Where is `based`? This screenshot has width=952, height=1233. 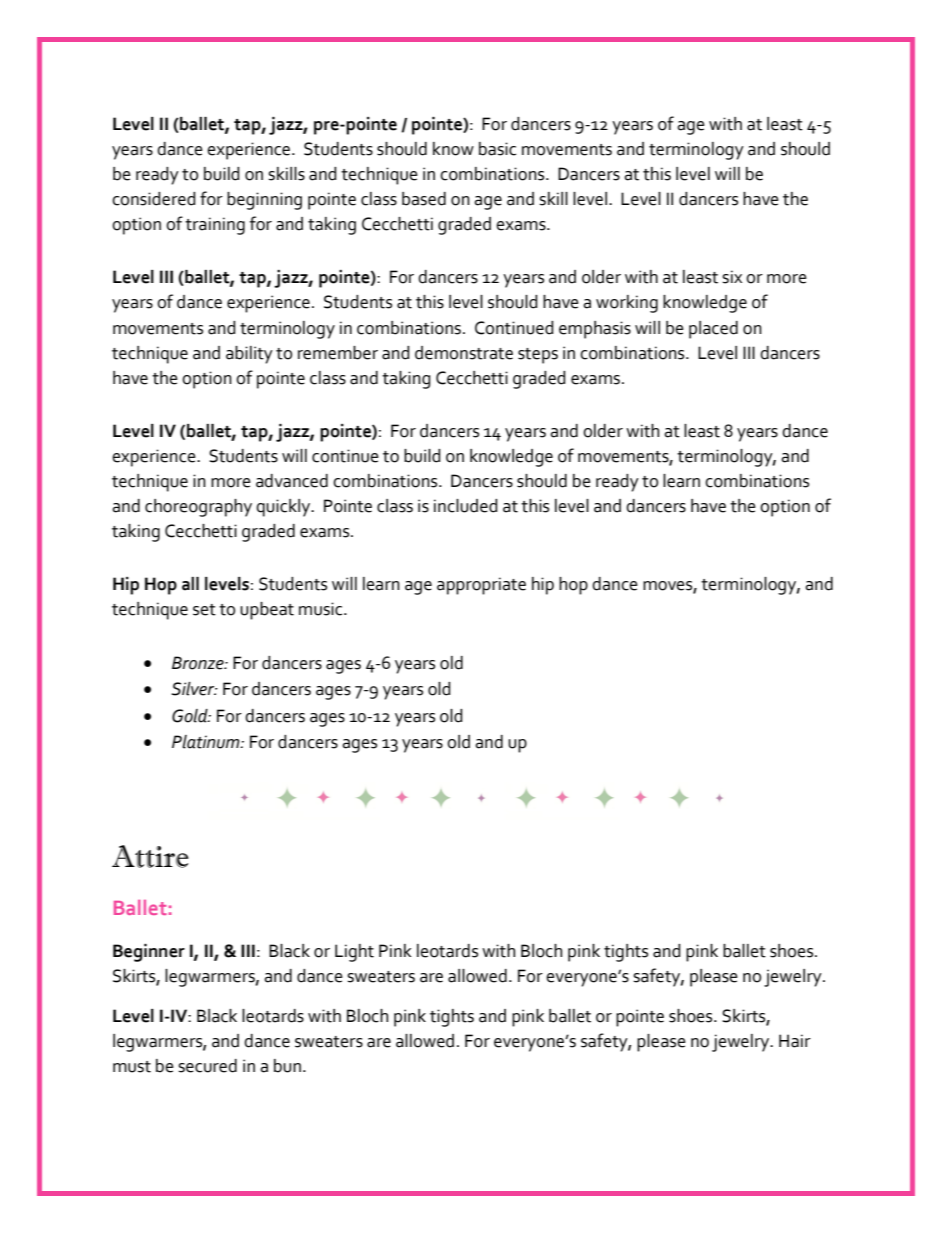
based is located at coordinates (424, 199).
